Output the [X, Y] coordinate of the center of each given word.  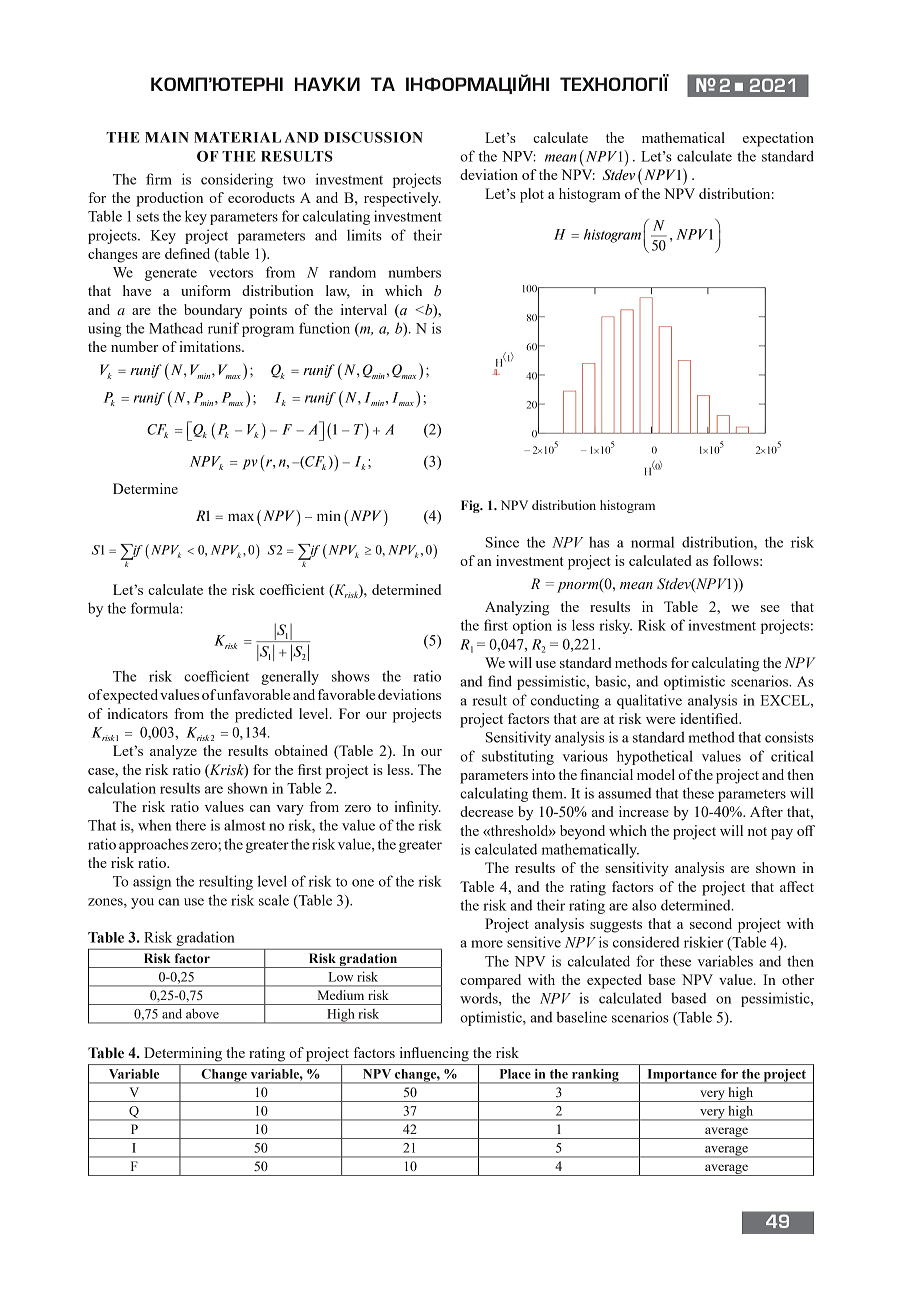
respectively [402, 199]
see [770, 608]
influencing [434, 1054]
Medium [341, 995]
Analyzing [517, 608]
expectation [778, 139]
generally [290, 677]
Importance [682, 1076]
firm [159, 179]
